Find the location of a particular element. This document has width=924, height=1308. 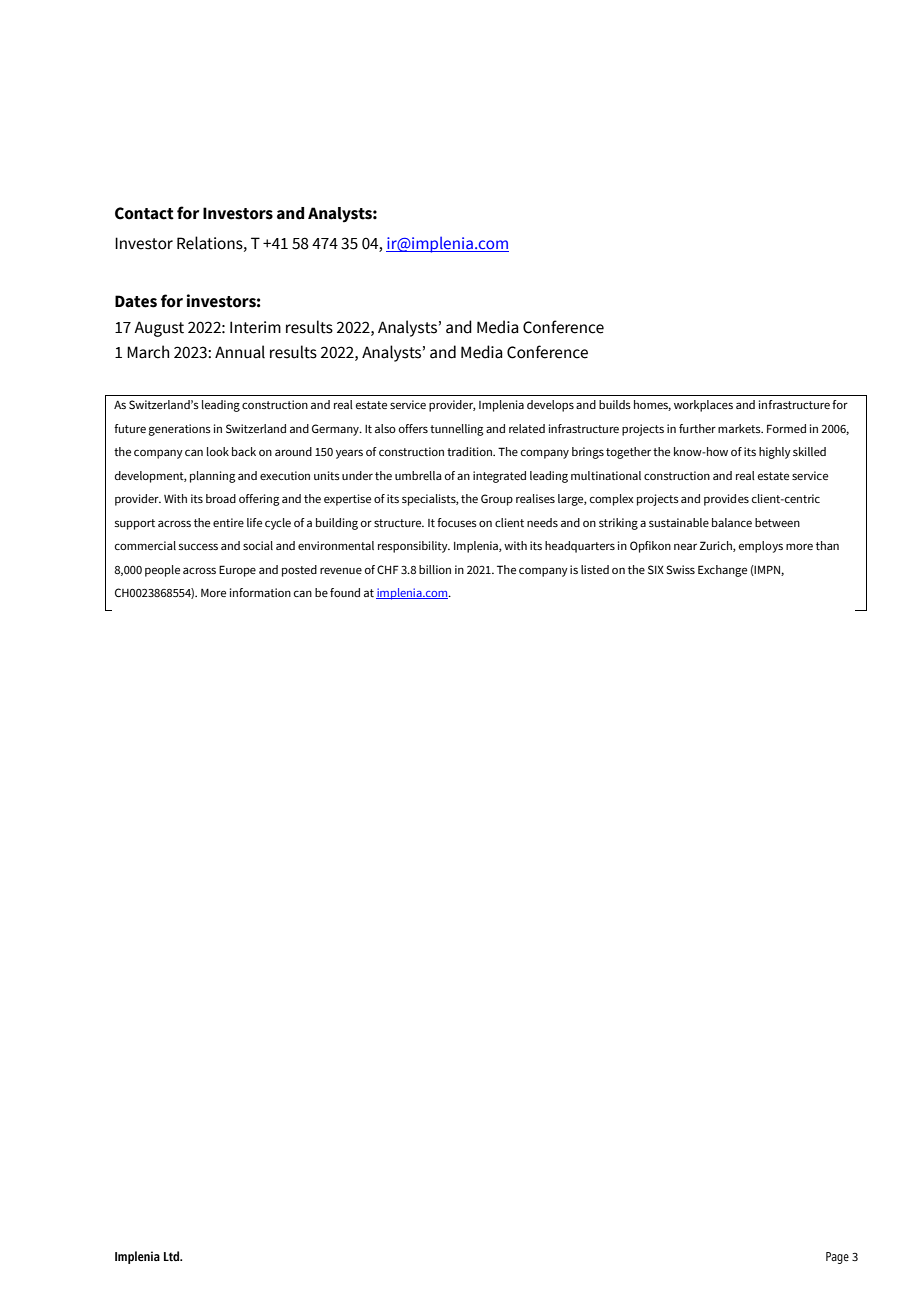

Exchange is located at coordinates (722, 571).
